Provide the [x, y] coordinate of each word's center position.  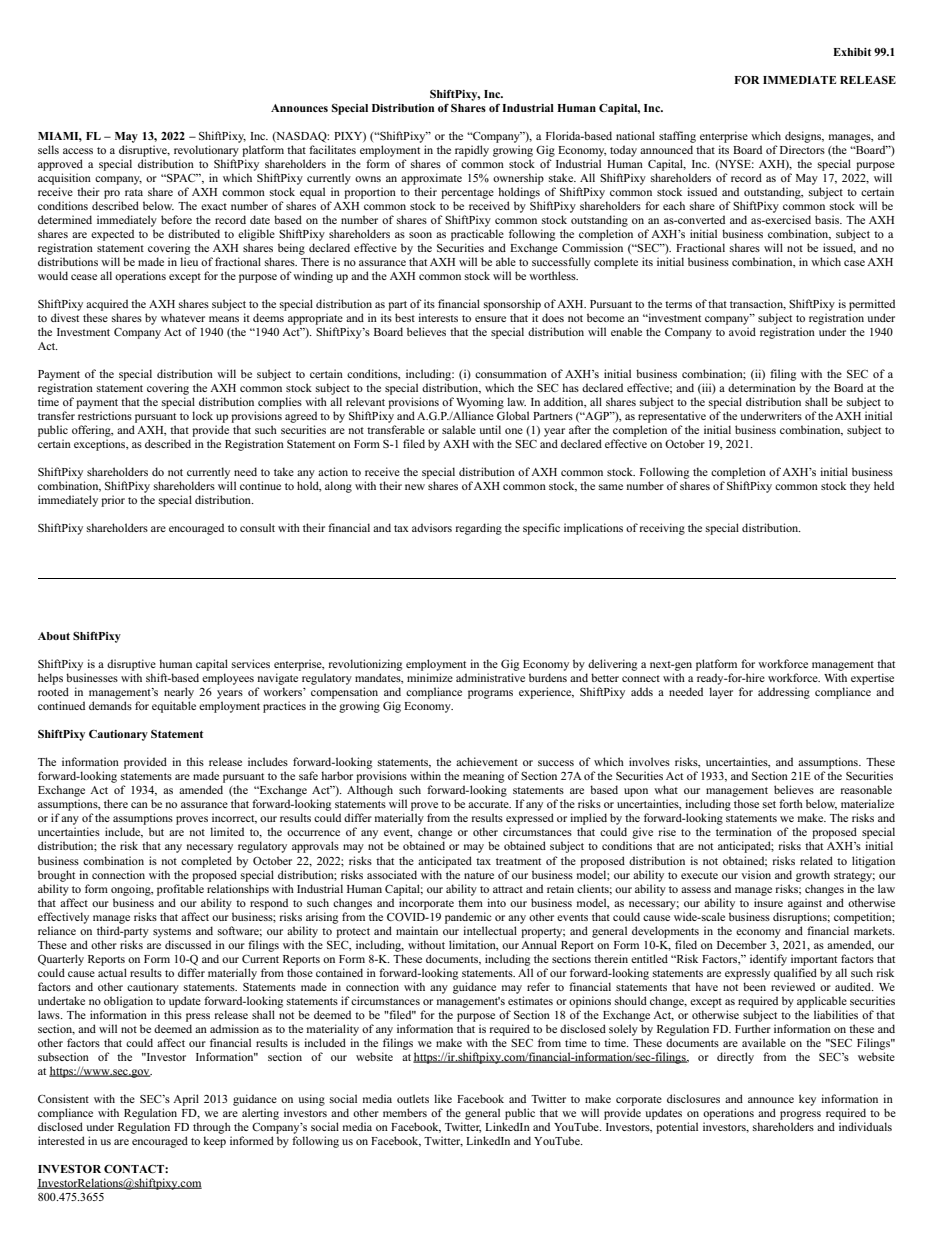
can [139, 805]
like [443, 1098]
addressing [784, 693]
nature [479, 875]
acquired [107, 305]
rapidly [472, 151]
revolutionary [206, 151]
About [54, 636]
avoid [742, 331]
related [816, 860]
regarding [479, 529]
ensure [490, 319]
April [186, 1100]
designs [804, 137]
